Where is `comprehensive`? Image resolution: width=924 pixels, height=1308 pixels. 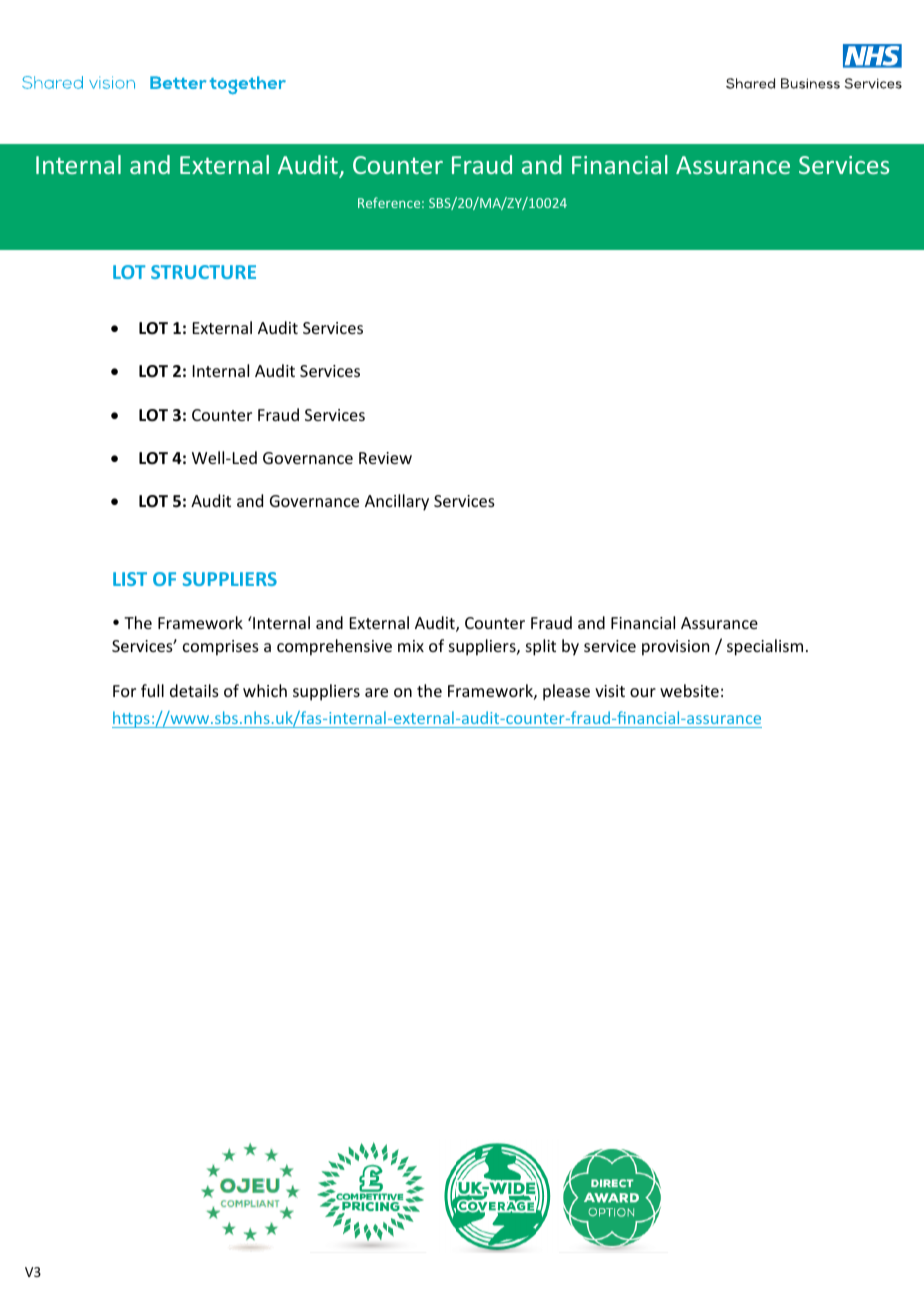 comprehensive is located at coordinates (334, 647).
